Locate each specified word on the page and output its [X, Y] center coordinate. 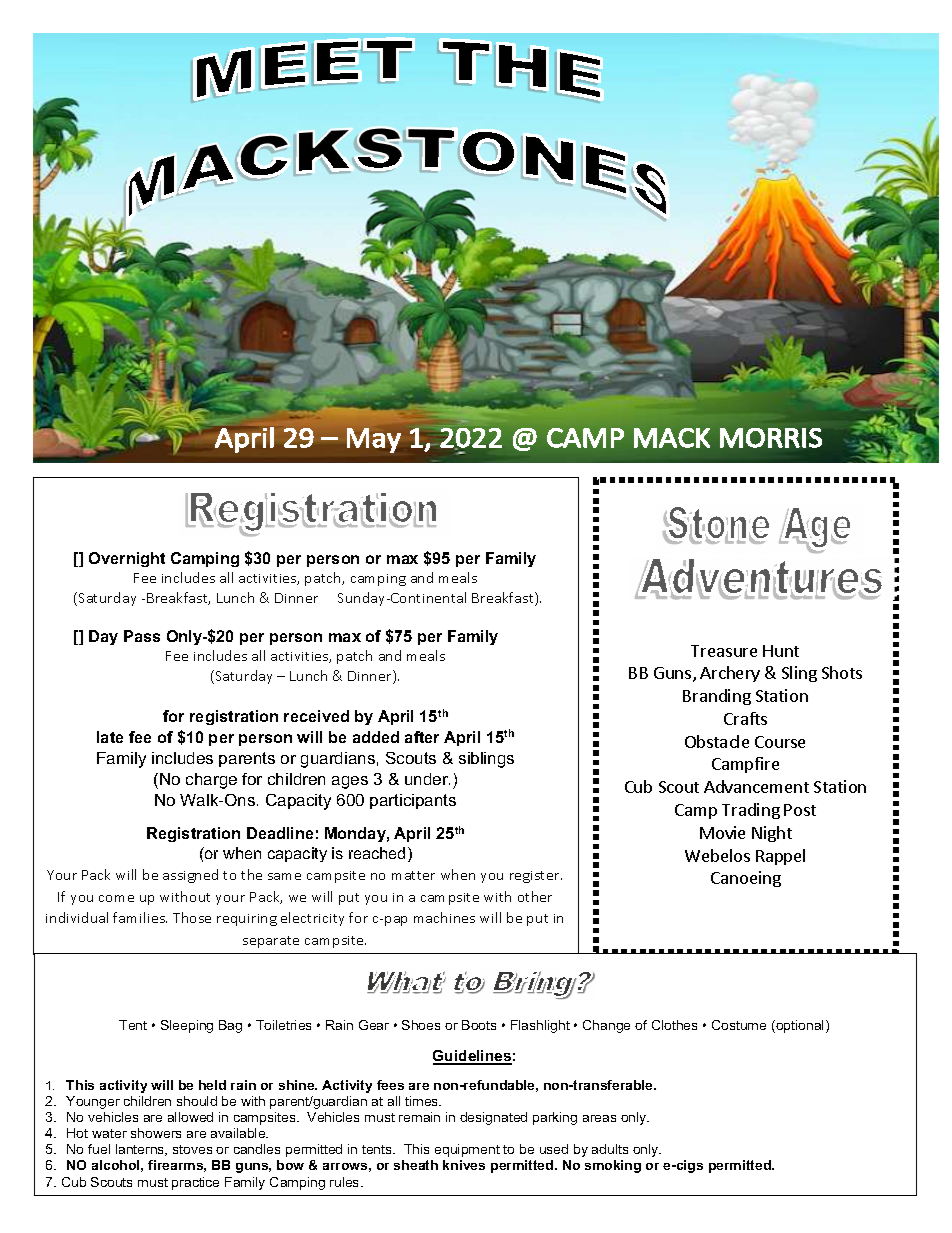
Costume [739, 1025]
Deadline [280, 833]
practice [195, 1183]
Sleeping [187, 1026]
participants [413, 801]
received [316, 716]
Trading [751, 811]
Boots [479, 1025]
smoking [613, 1166]
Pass [142, 636]
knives [464, 1165]
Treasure [724, 651]
